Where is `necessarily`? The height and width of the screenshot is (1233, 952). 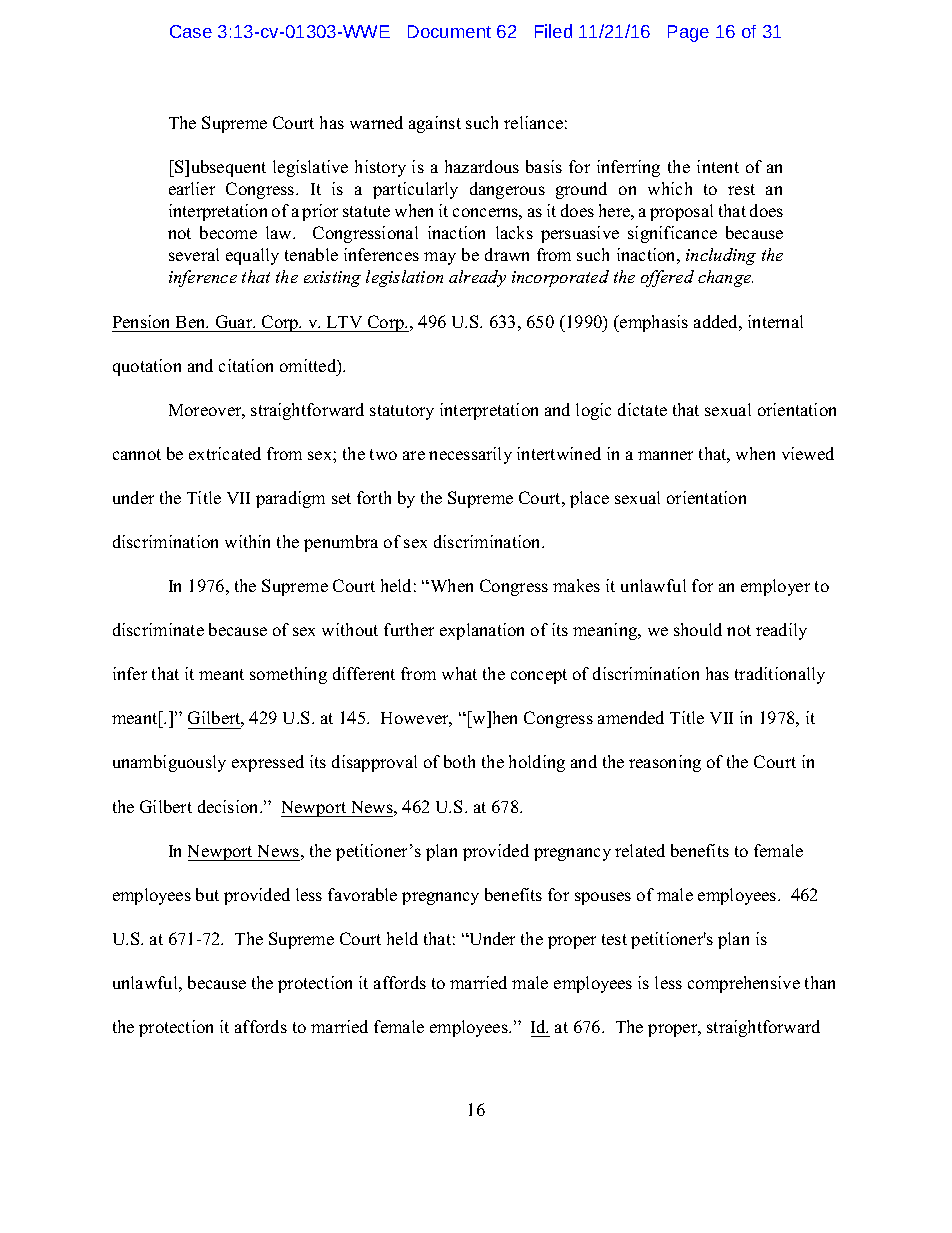 necessarily is located at coordinates (470, 455).
